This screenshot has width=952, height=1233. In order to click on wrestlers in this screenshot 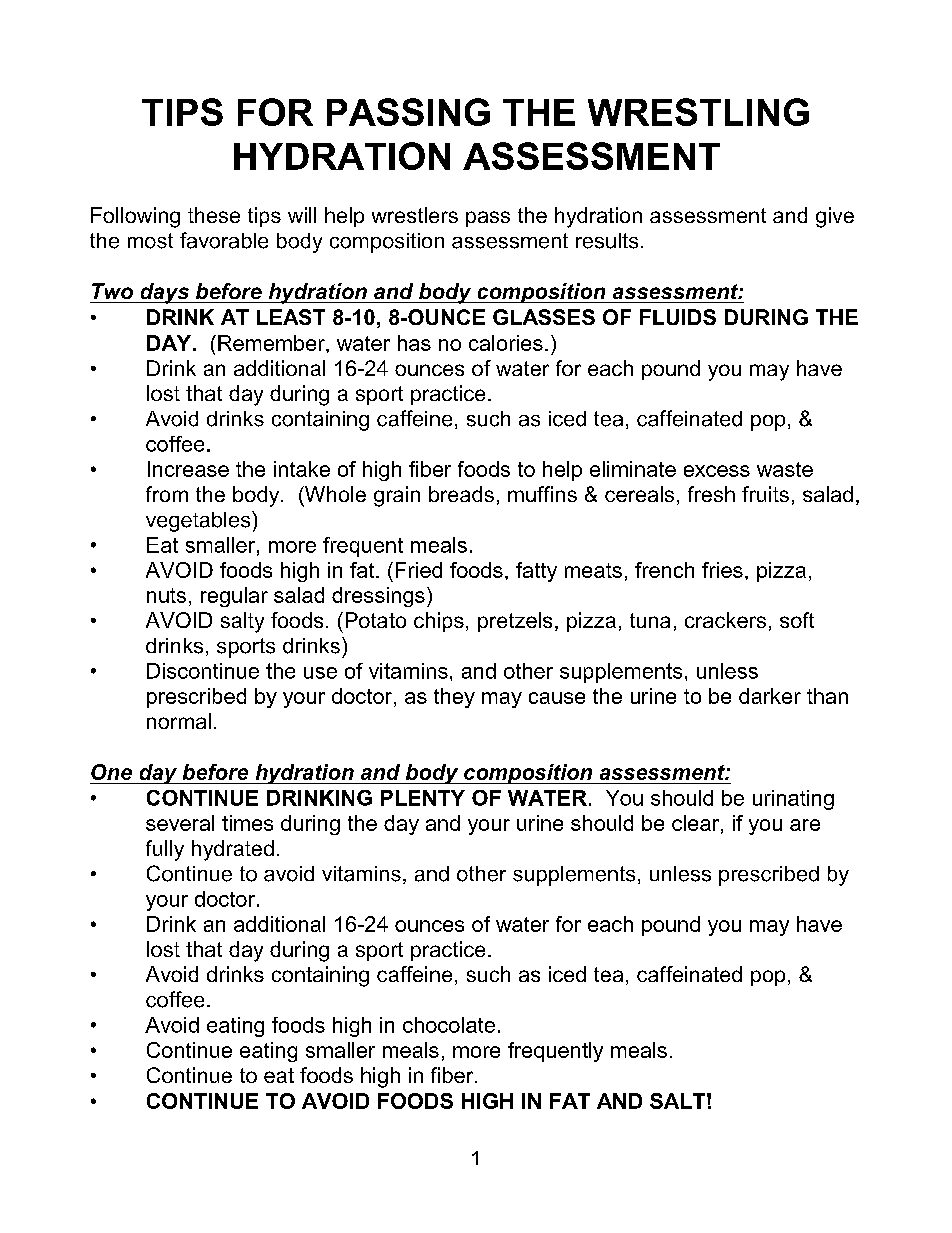, I will do `click(415, 215)`.
